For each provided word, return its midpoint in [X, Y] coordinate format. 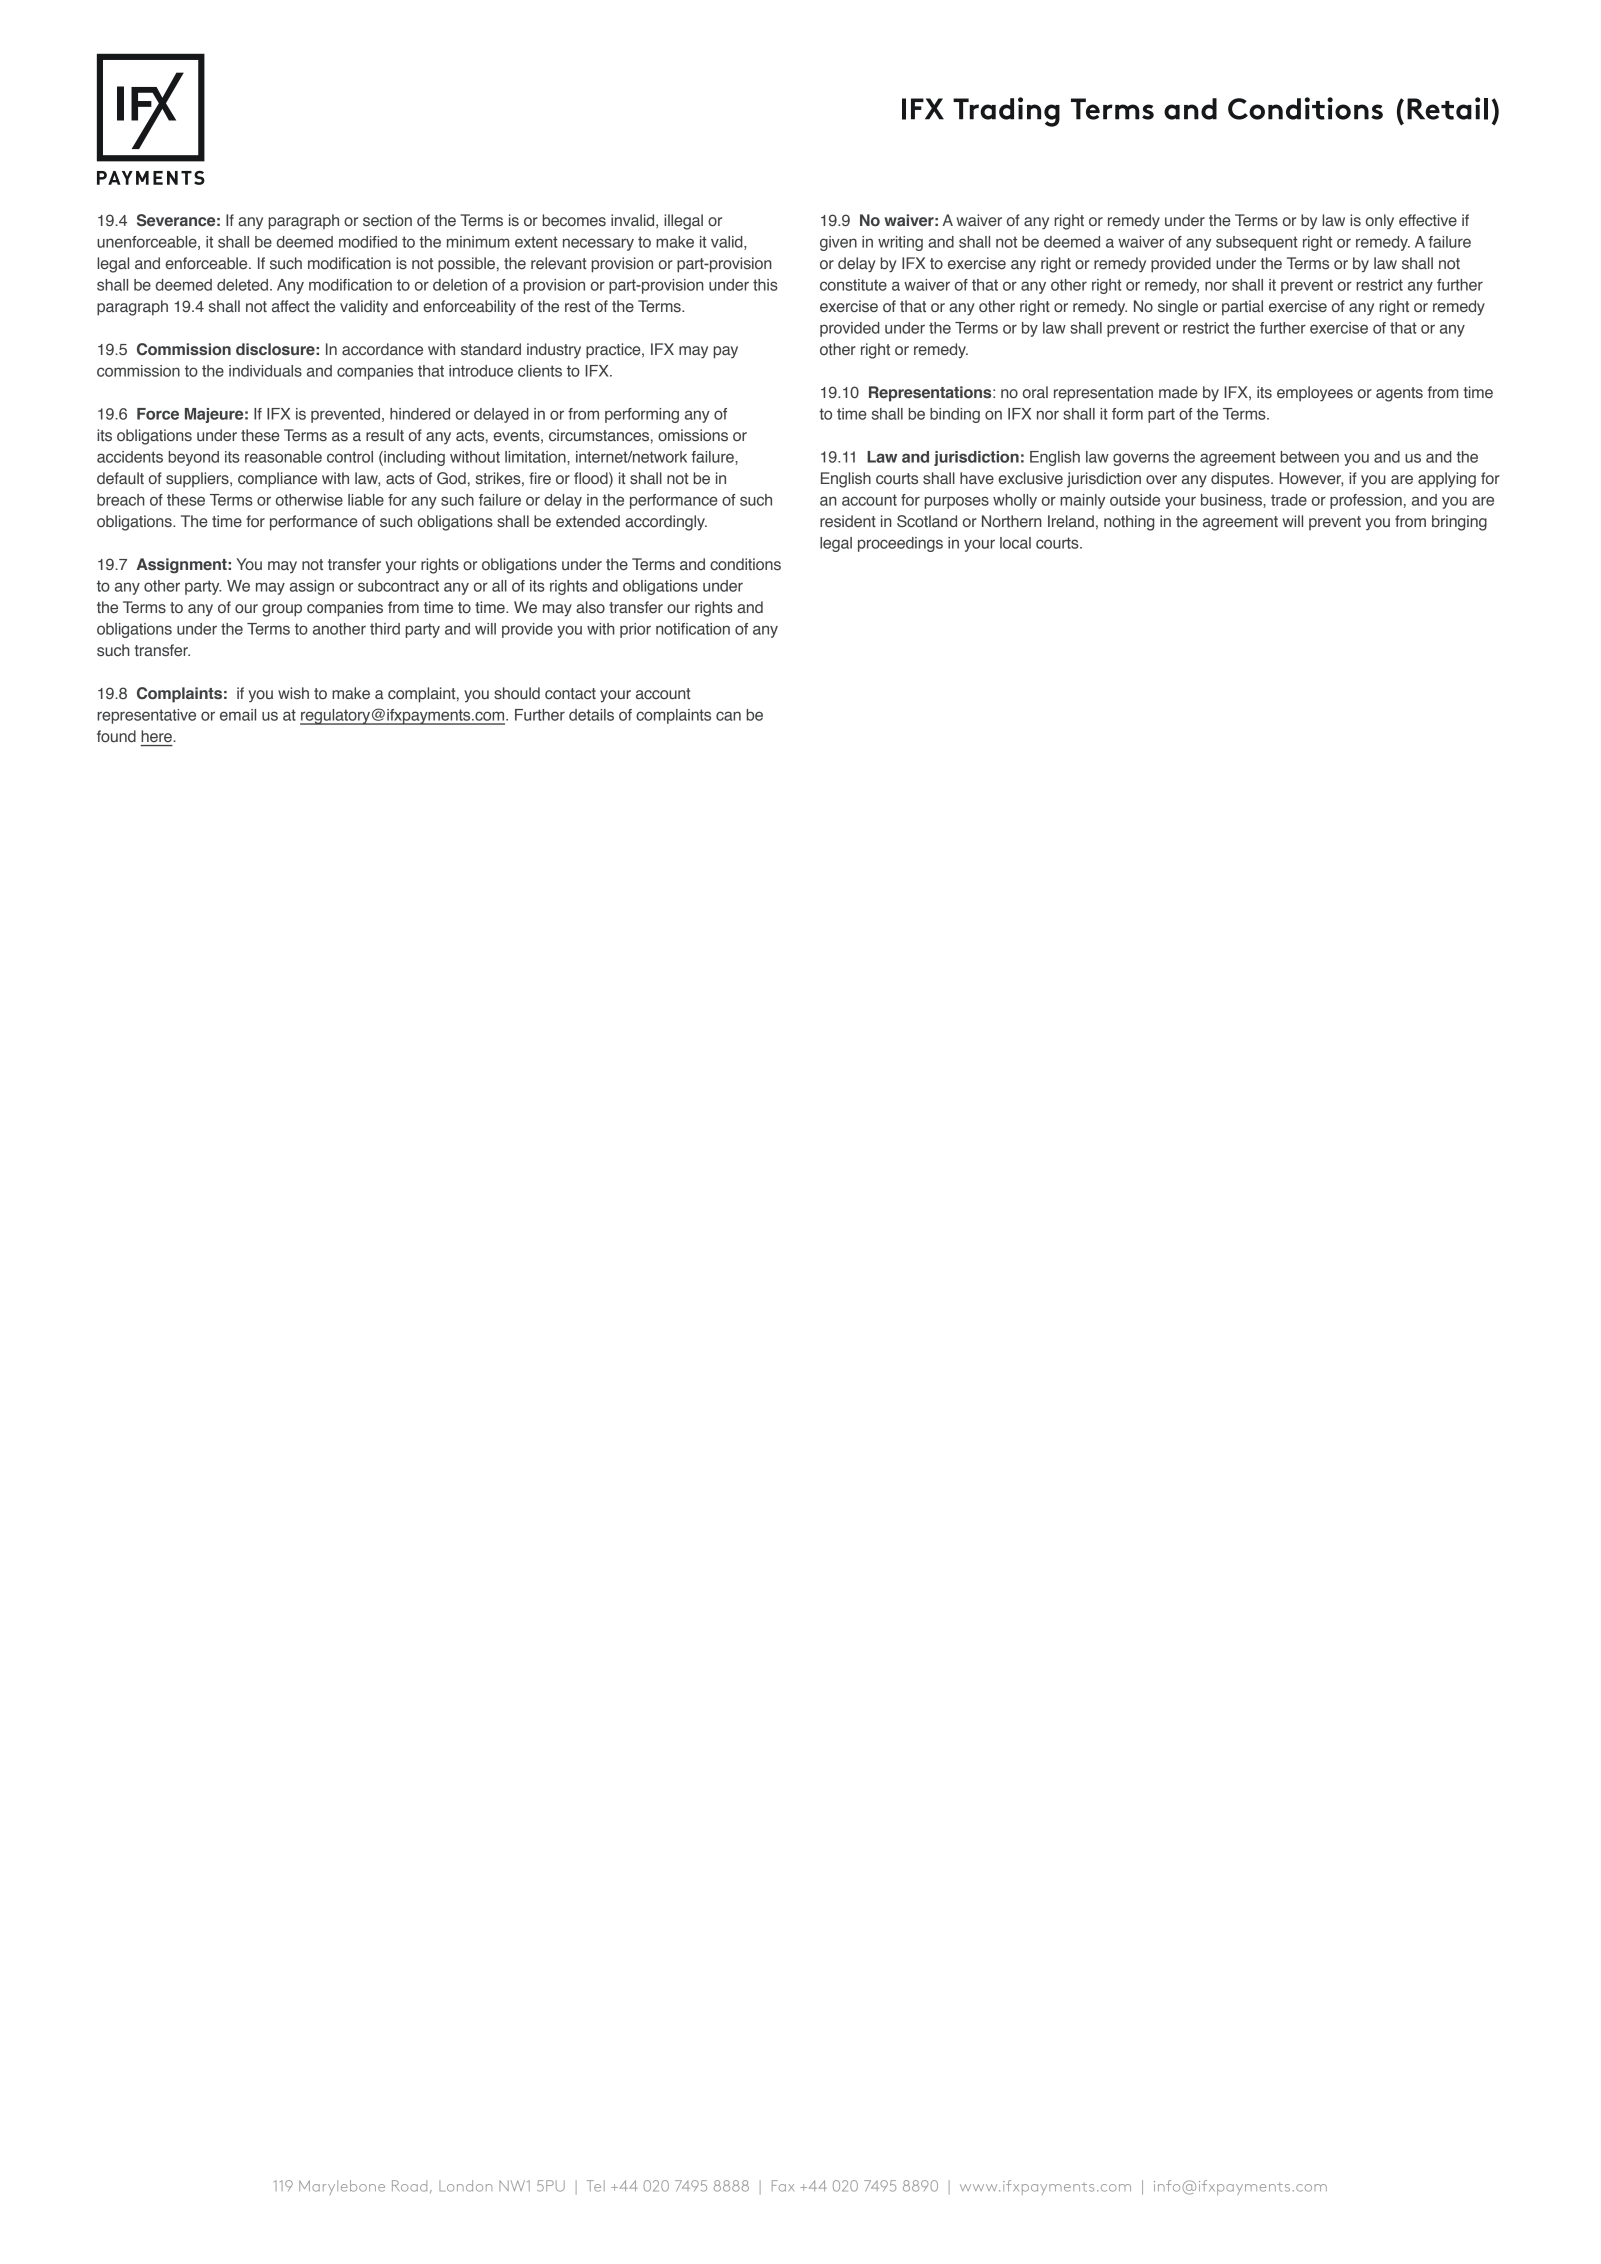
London [465, 2186]
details [591, 715]
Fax [783, 2186]
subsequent [1257, 243]
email [238, 715]
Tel [596, 2186]
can [728, 716]
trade [1289, 500]
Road [409, 2186]
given [838, 243]
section [387, 220]
